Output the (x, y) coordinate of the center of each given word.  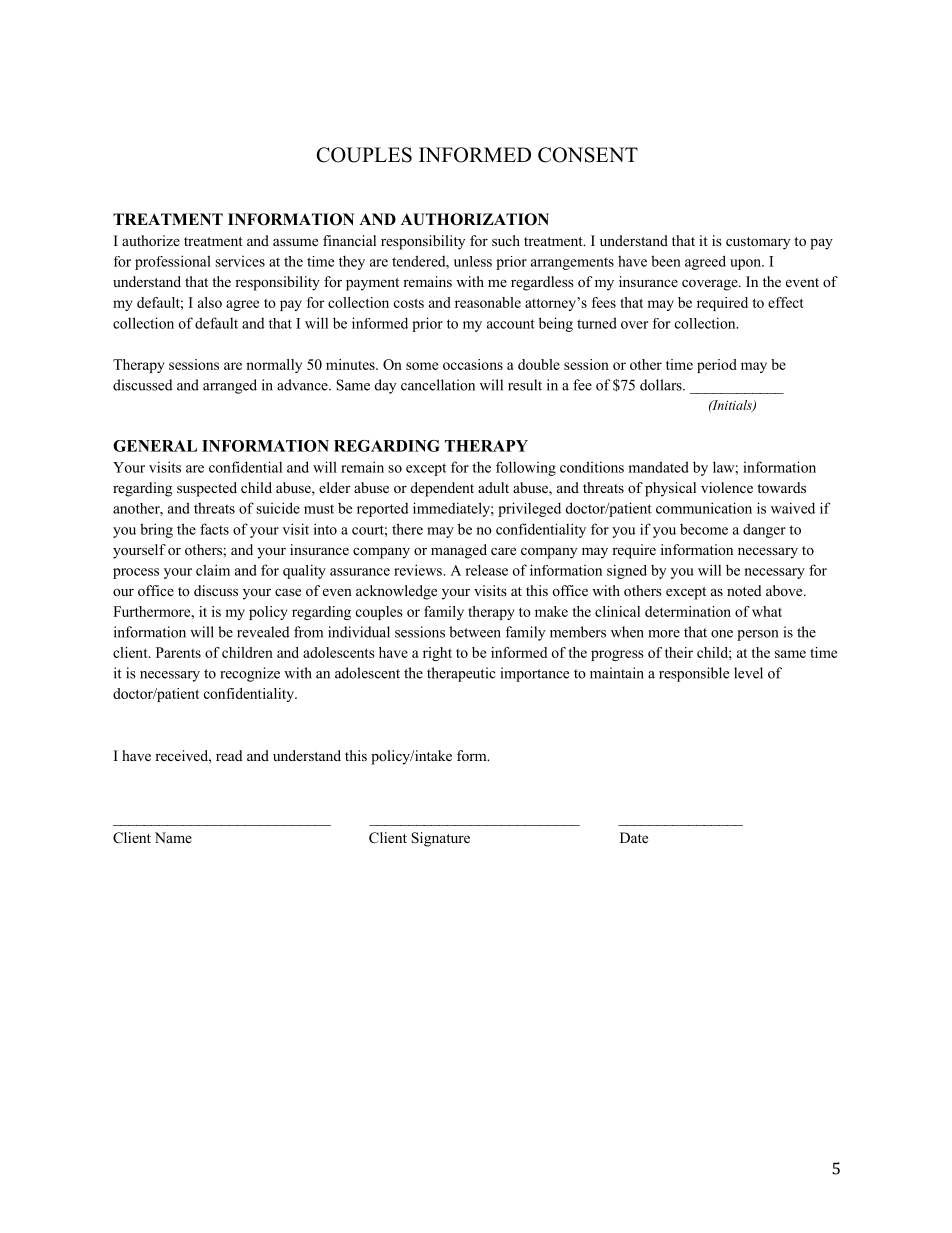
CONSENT (588, 155)
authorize (151, 240)
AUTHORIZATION (475, 219)
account (511, 324)
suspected (207, 489)
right (437, 654)
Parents (178, 652)
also (210, 302)
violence (727, 487)
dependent (442, 489)
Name (173, 837)
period (717, 366)
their (679, 652)
